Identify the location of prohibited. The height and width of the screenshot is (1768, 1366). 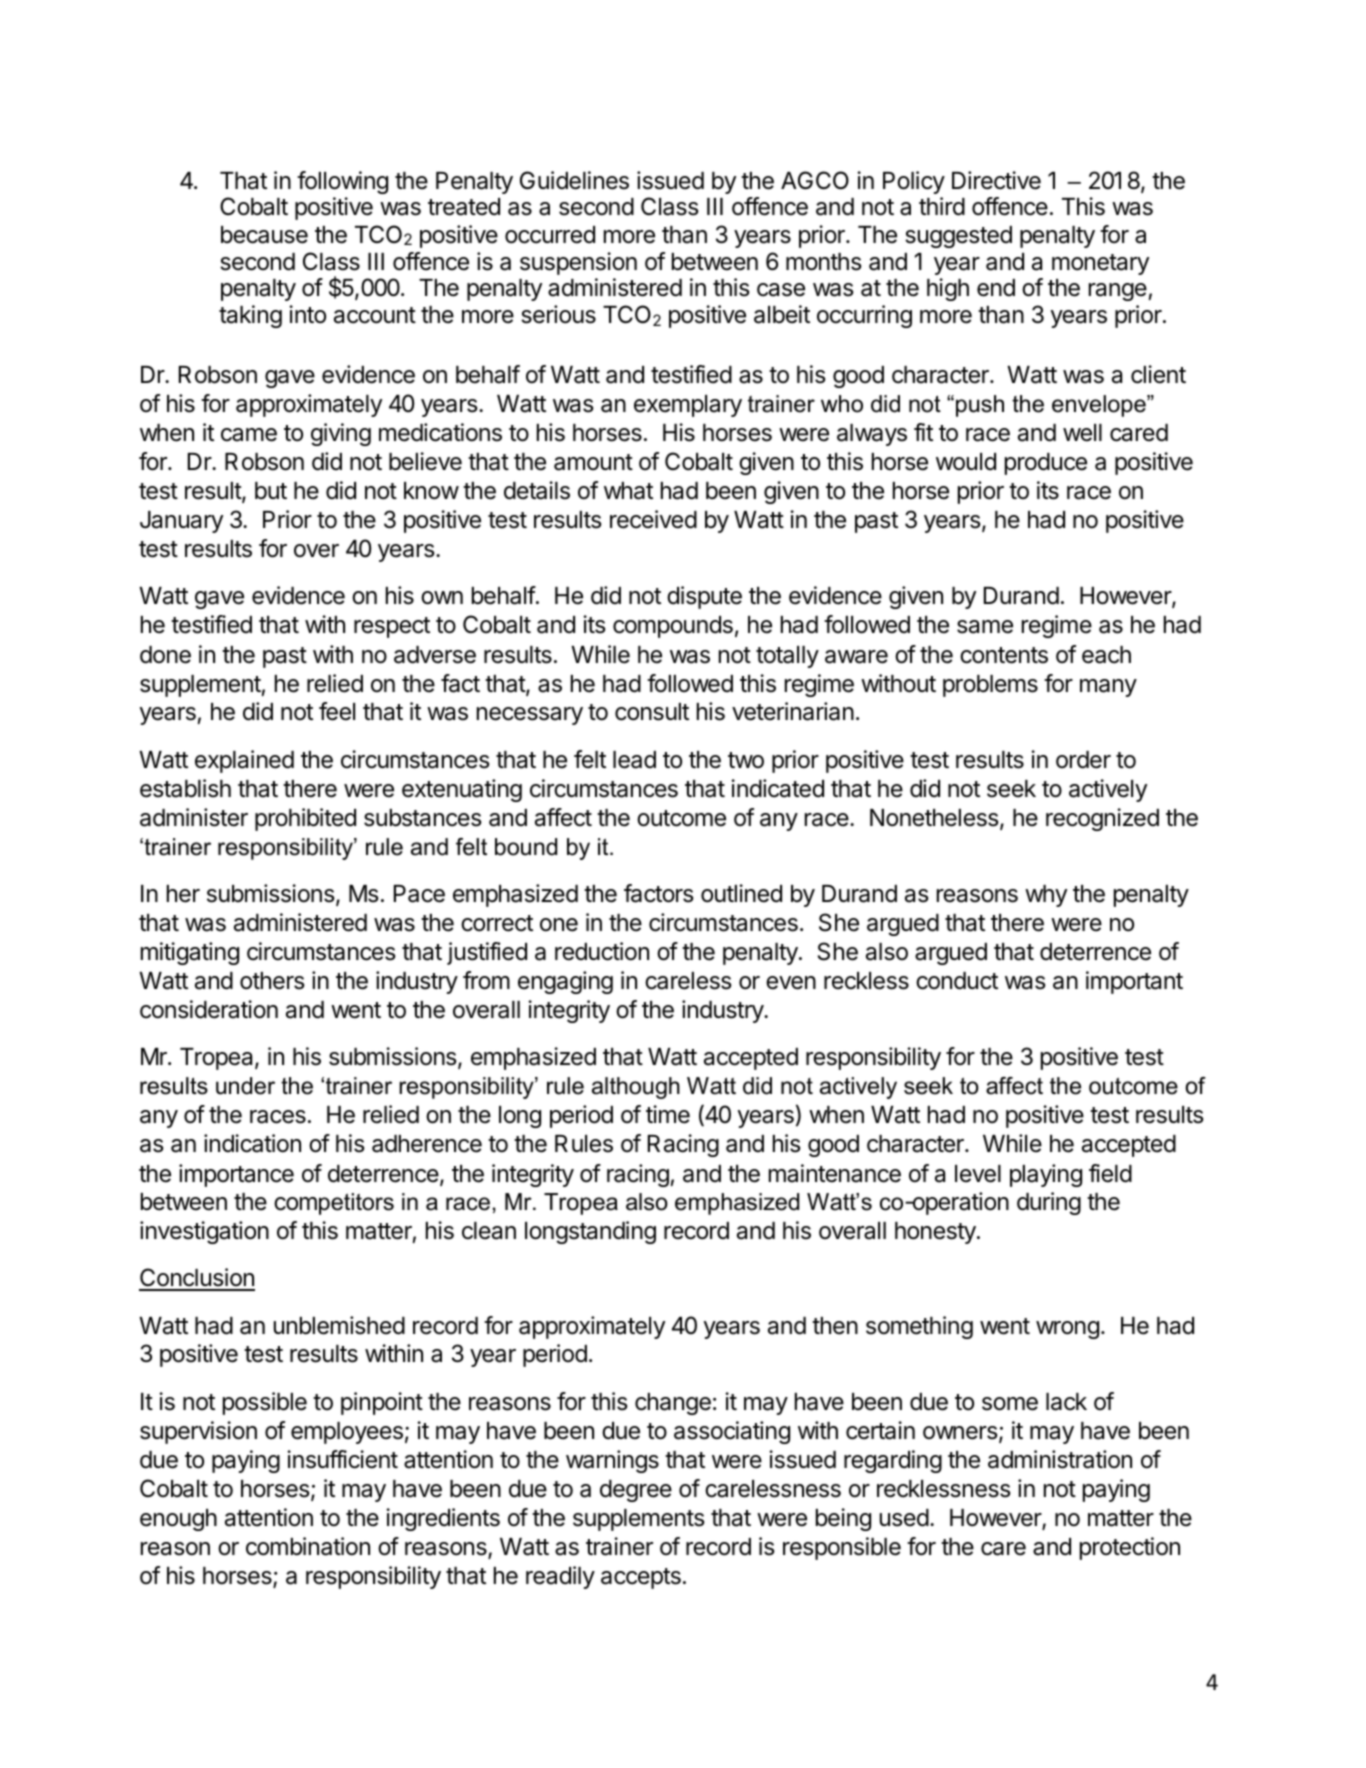
(305, 819).
